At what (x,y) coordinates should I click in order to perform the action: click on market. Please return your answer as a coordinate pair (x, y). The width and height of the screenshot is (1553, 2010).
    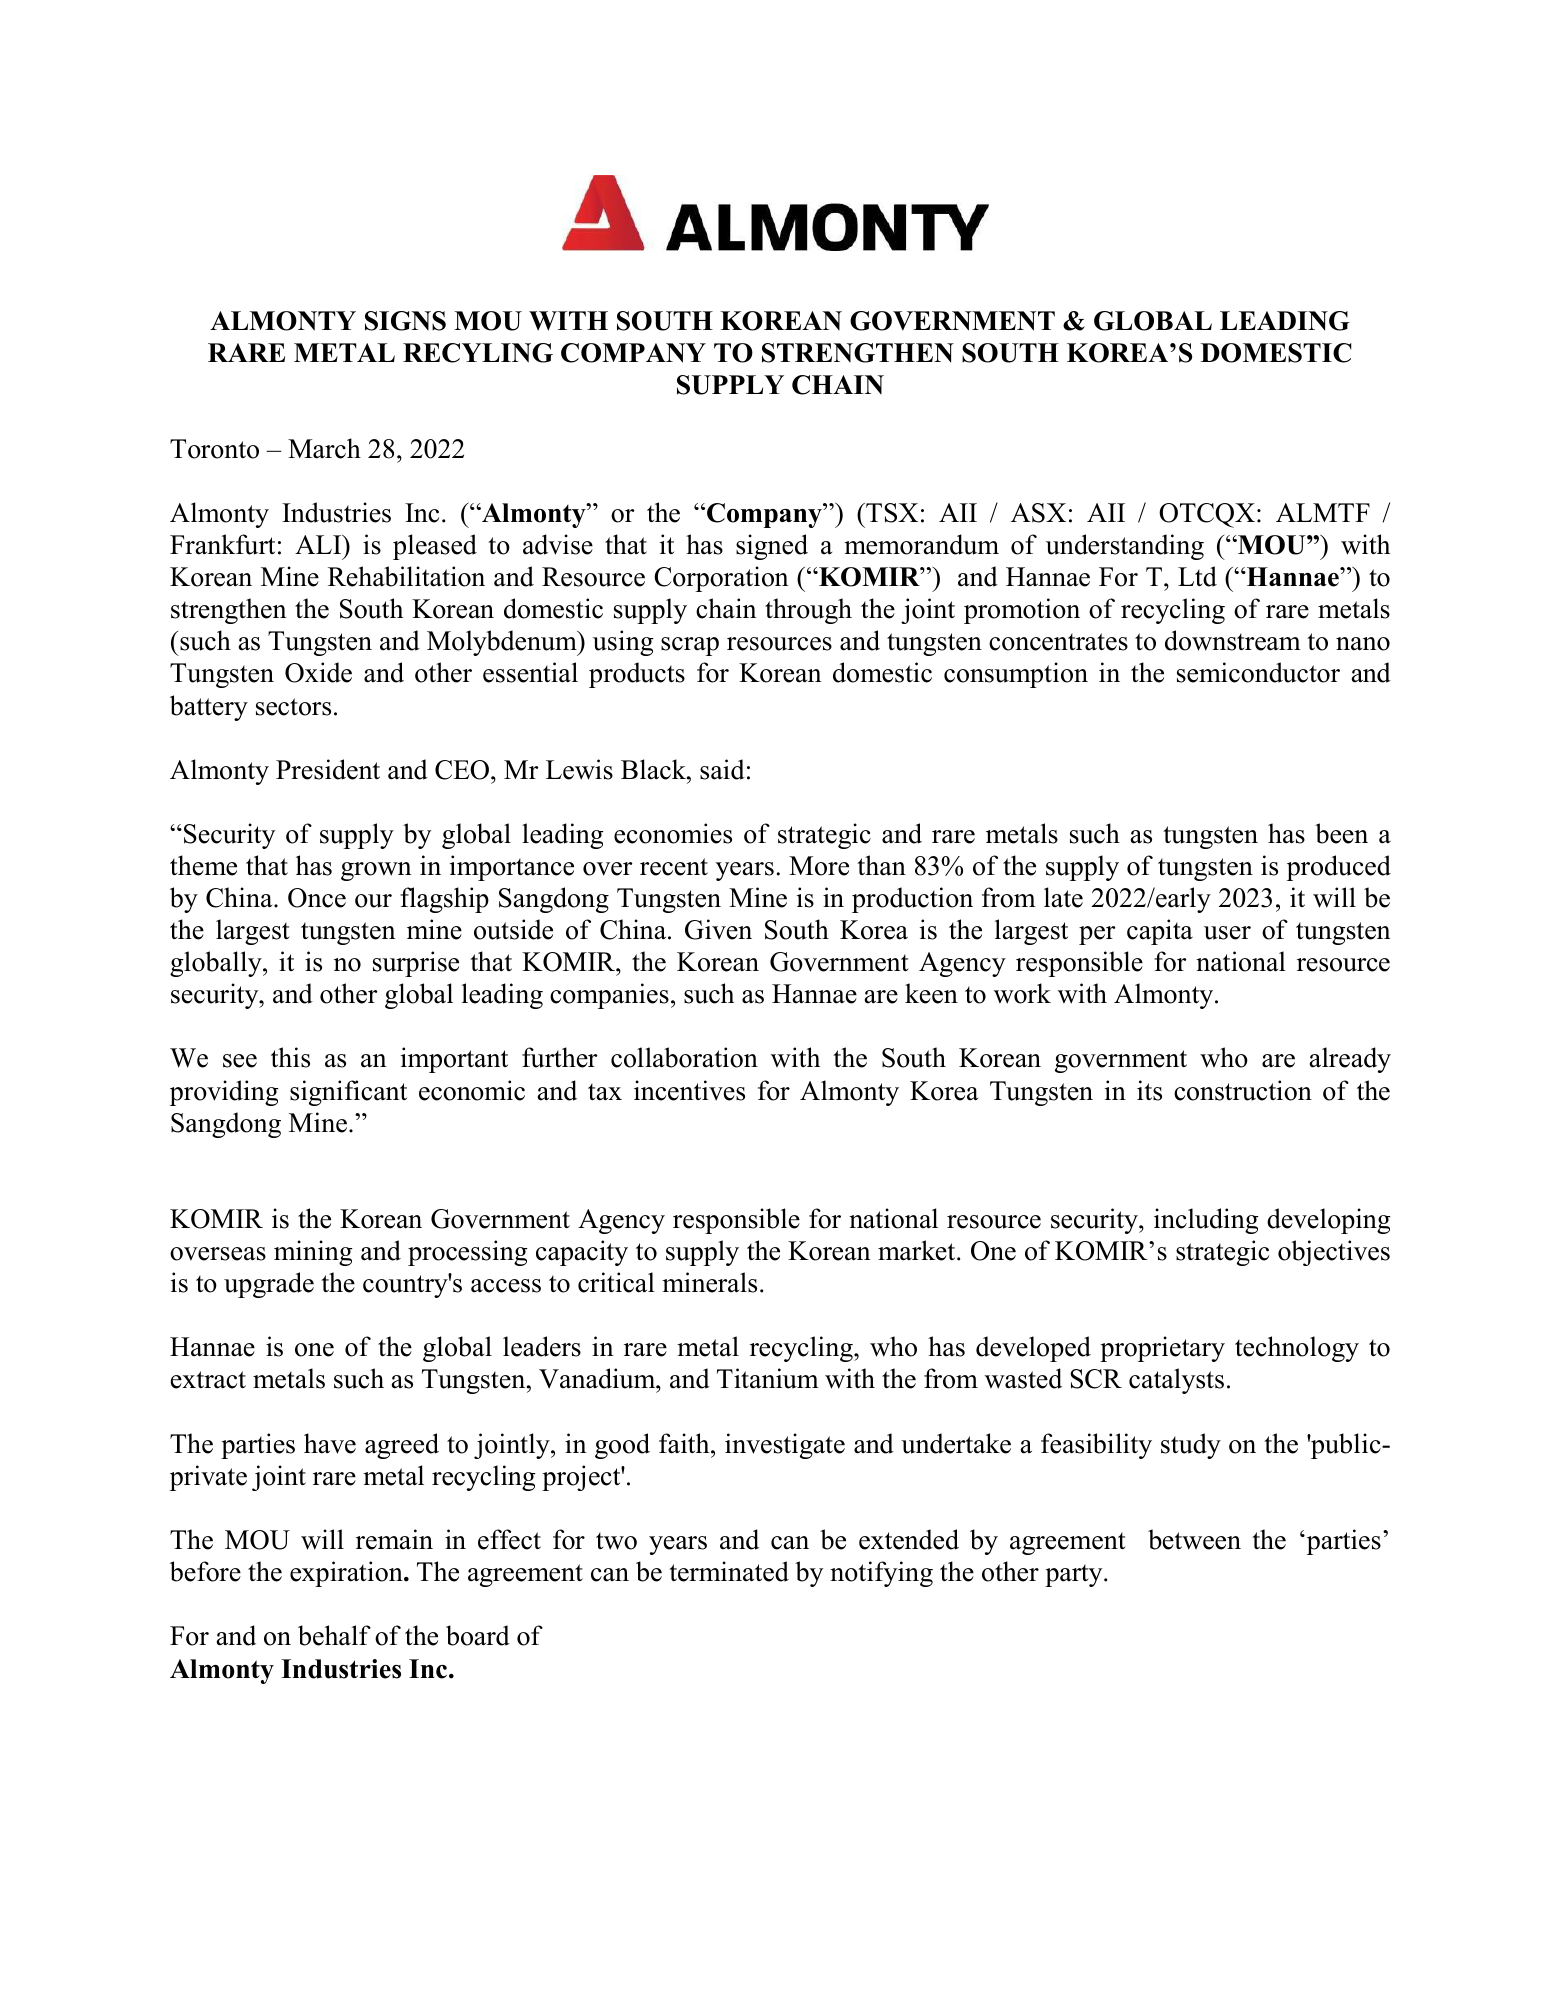
    Looking at the image, I should click on (918, 1250).
